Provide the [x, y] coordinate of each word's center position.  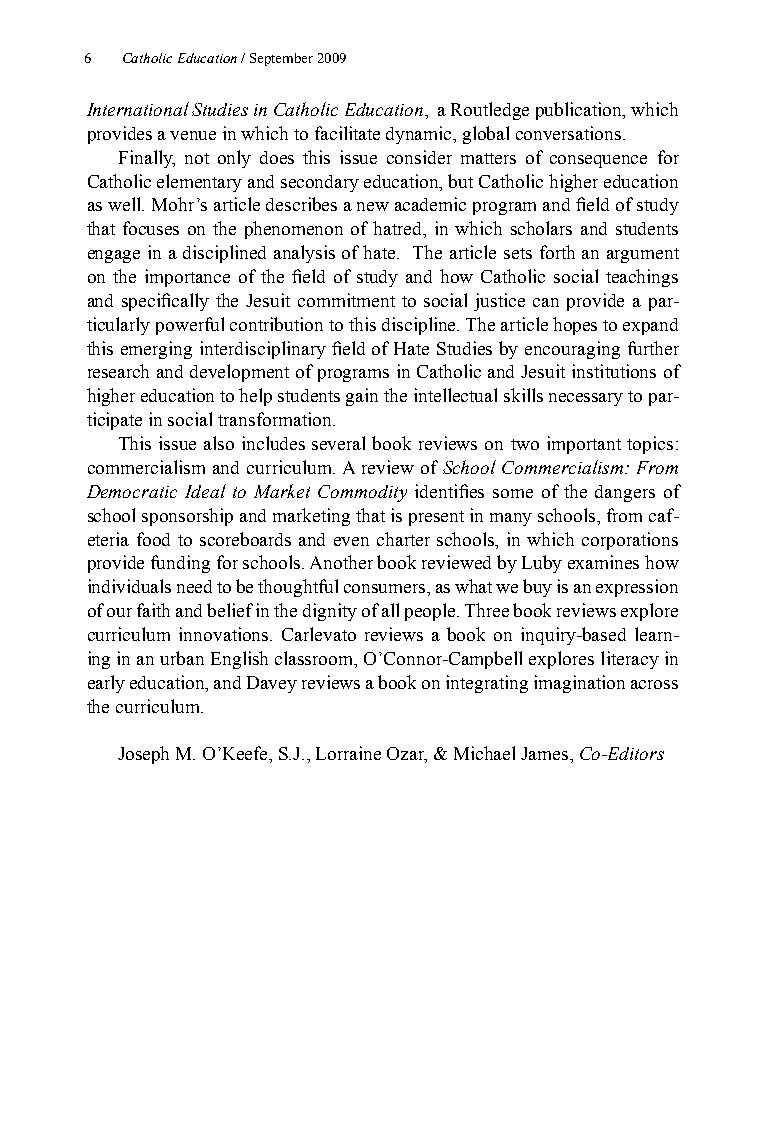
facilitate [347, 133]
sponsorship [187, 517]
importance [187, 278]
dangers [625, 493]
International [138, 109]
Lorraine [348, 753]
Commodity [362, 493]
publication [580, 111]
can [546, 302]
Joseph [143, 755]
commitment [346, 300]
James [546, 753]
